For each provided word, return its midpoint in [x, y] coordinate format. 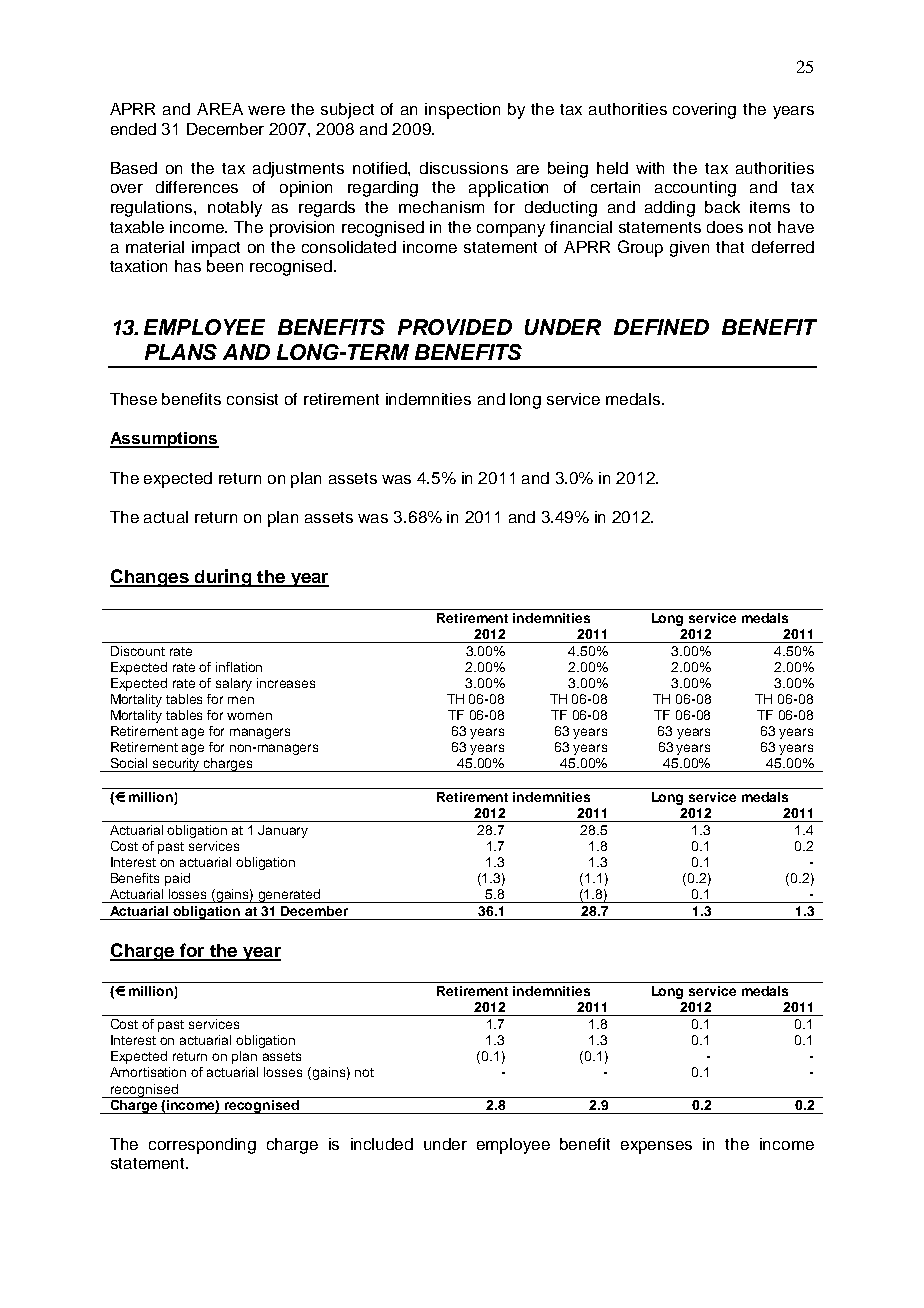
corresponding [202, 1146]
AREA [220, 109]
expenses [656, 1147]
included [382, 1144]
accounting [695, 189]
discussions [464, 168]
